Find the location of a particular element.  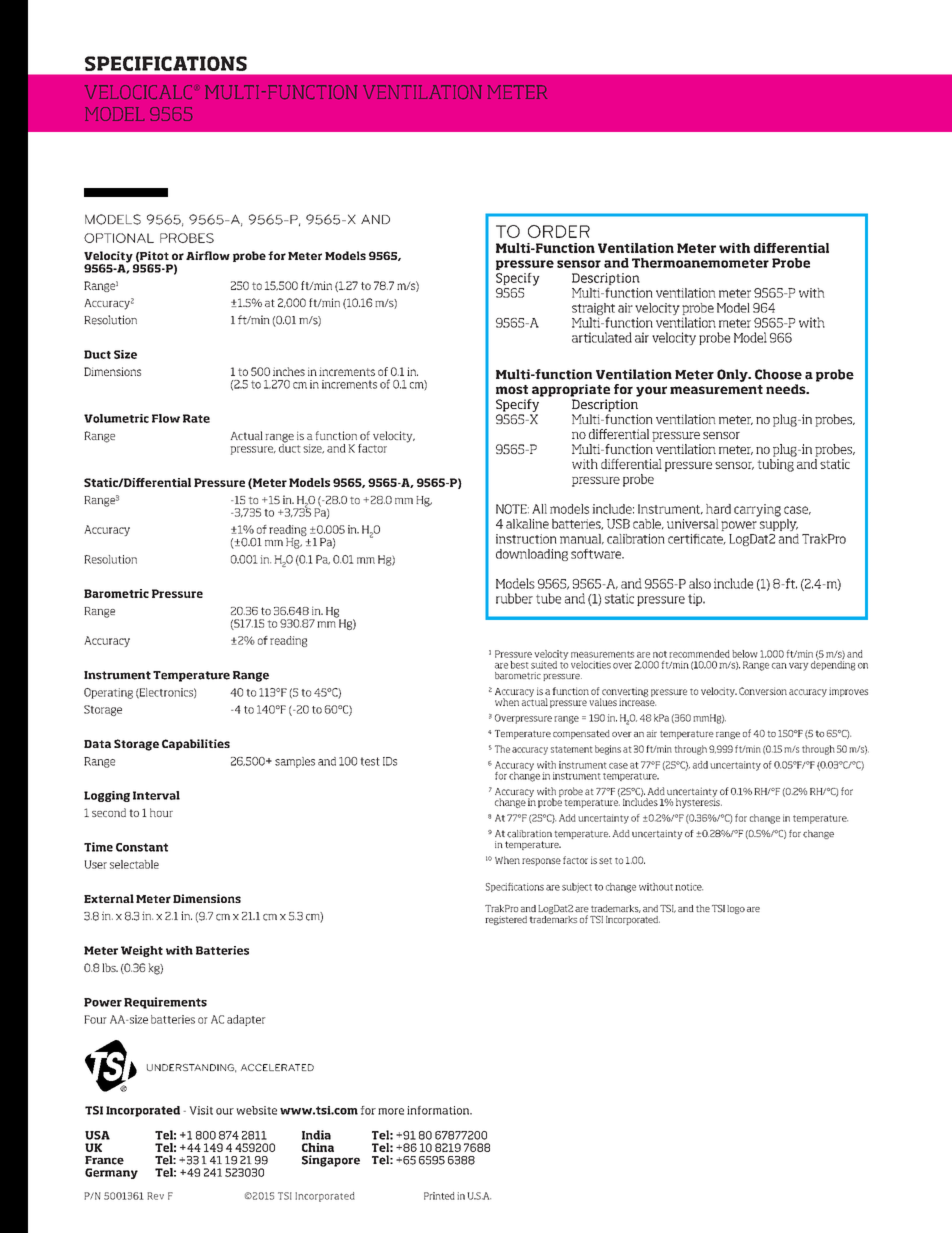

carrying is located at coordinates (757, 510).
